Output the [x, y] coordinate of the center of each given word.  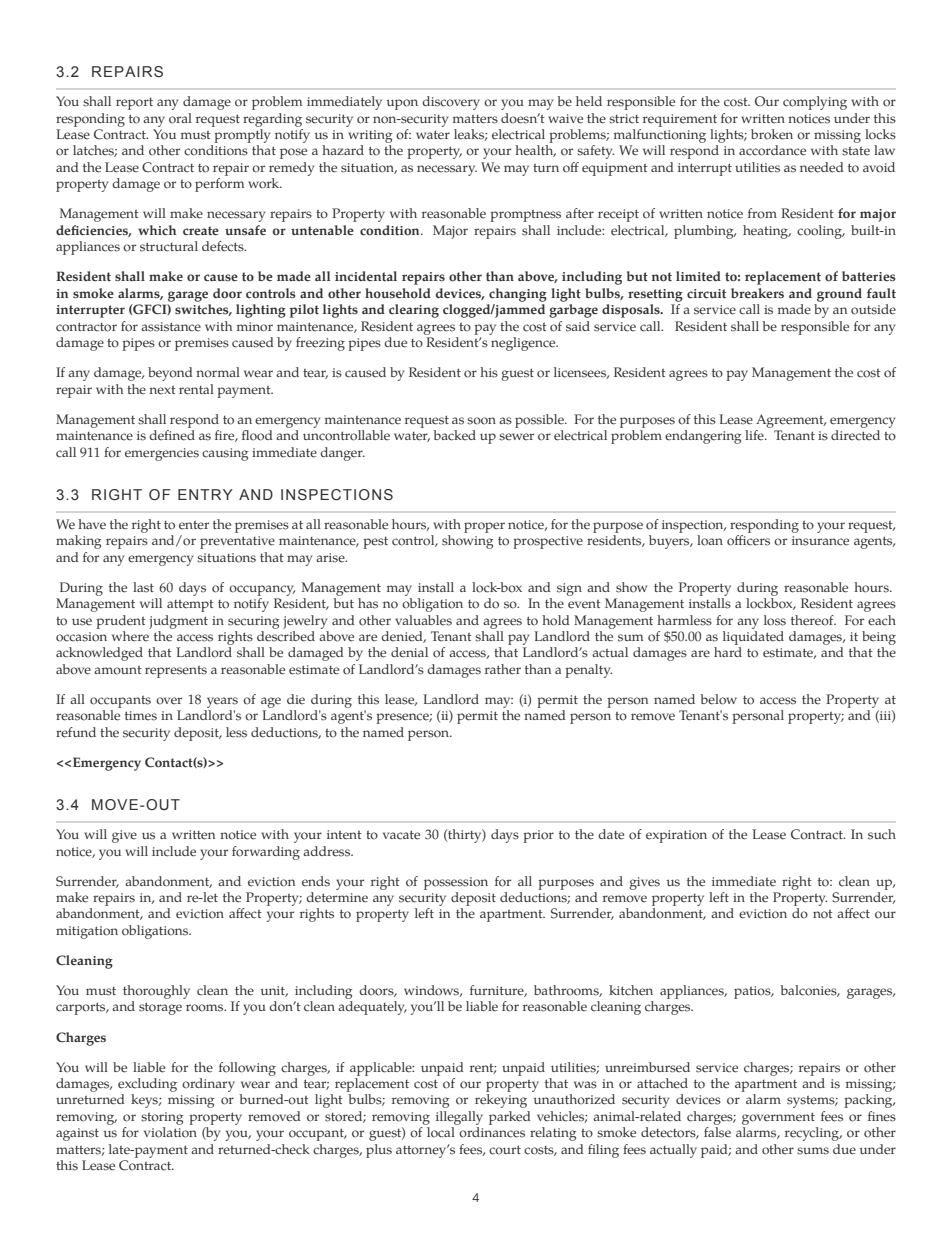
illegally [459, 1118]
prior [538, 836]
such [882, 834]
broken [772, 134]
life [755, 435]
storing [162, 1118]
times [141, 716]
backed [454, 435]
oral [180, 118]
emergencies [162, 454]
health [535, 151]
